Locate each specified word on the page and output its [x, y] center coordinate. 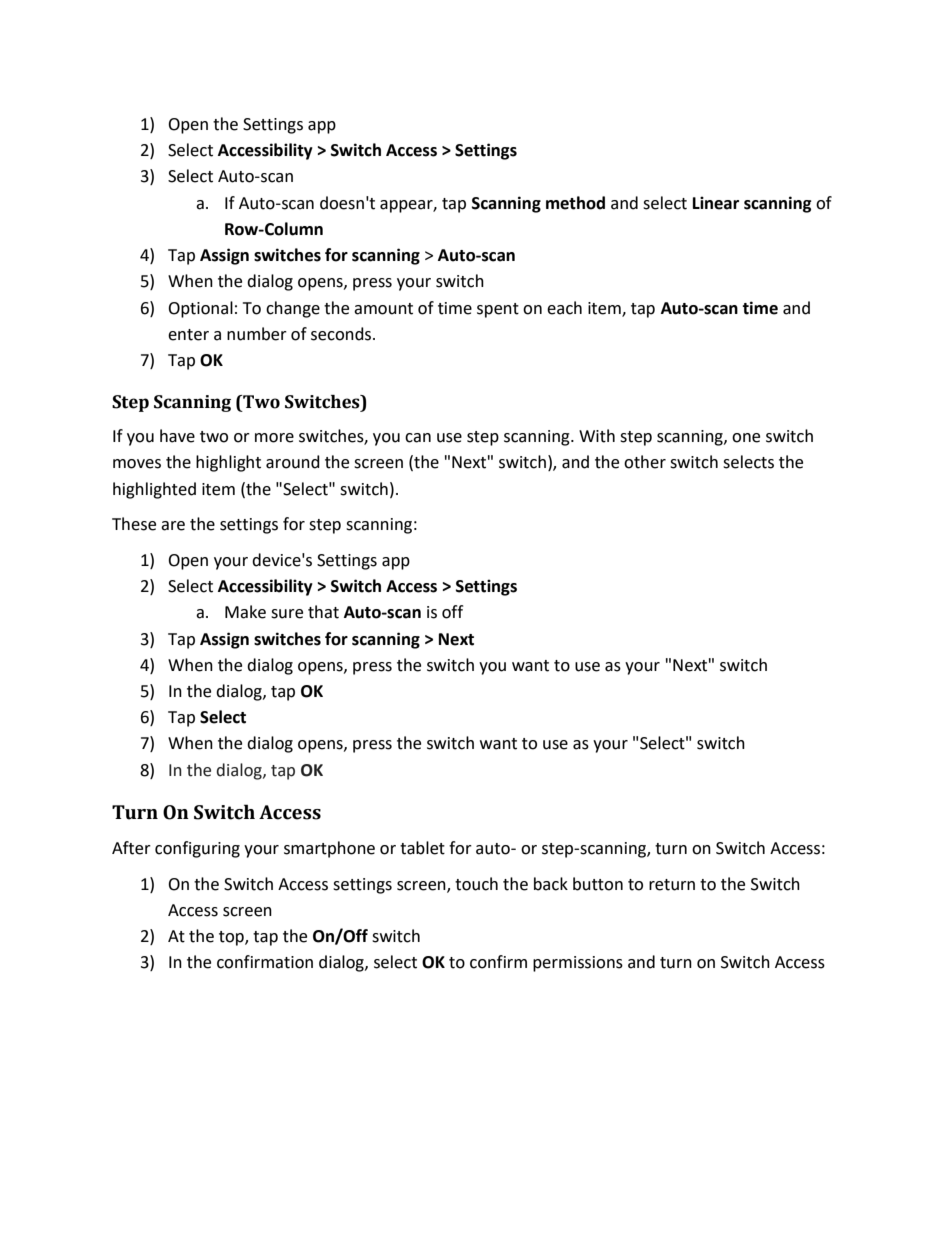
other [645, 462]
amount [383, 309]
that [323, 612]
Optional [200, 309]
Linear [716, 203]
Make [245, 612]
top [232, 938]
